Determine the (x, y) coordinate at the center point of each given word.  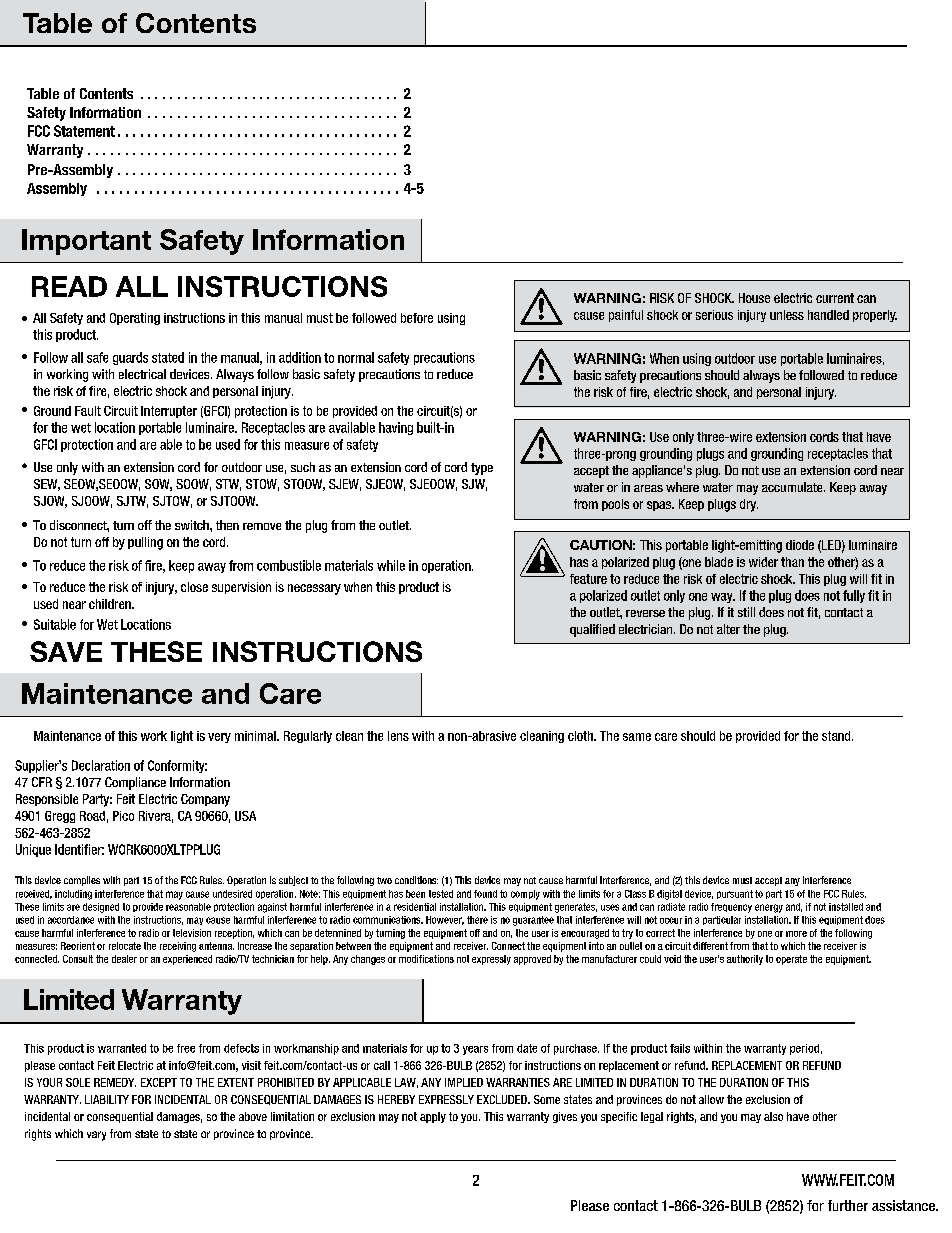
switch (193, 525)
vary (96, 1136)
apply (433, 1117)
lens (398, 736)
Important (86, 242)
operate (791, 960)
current (835, 298)
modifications (426, 959)
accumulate (793, 487)
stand (837, 736)
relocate (125, 946)
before (417, 318)
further (848, 1205)
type (482, 469)
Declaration (101, 765)
